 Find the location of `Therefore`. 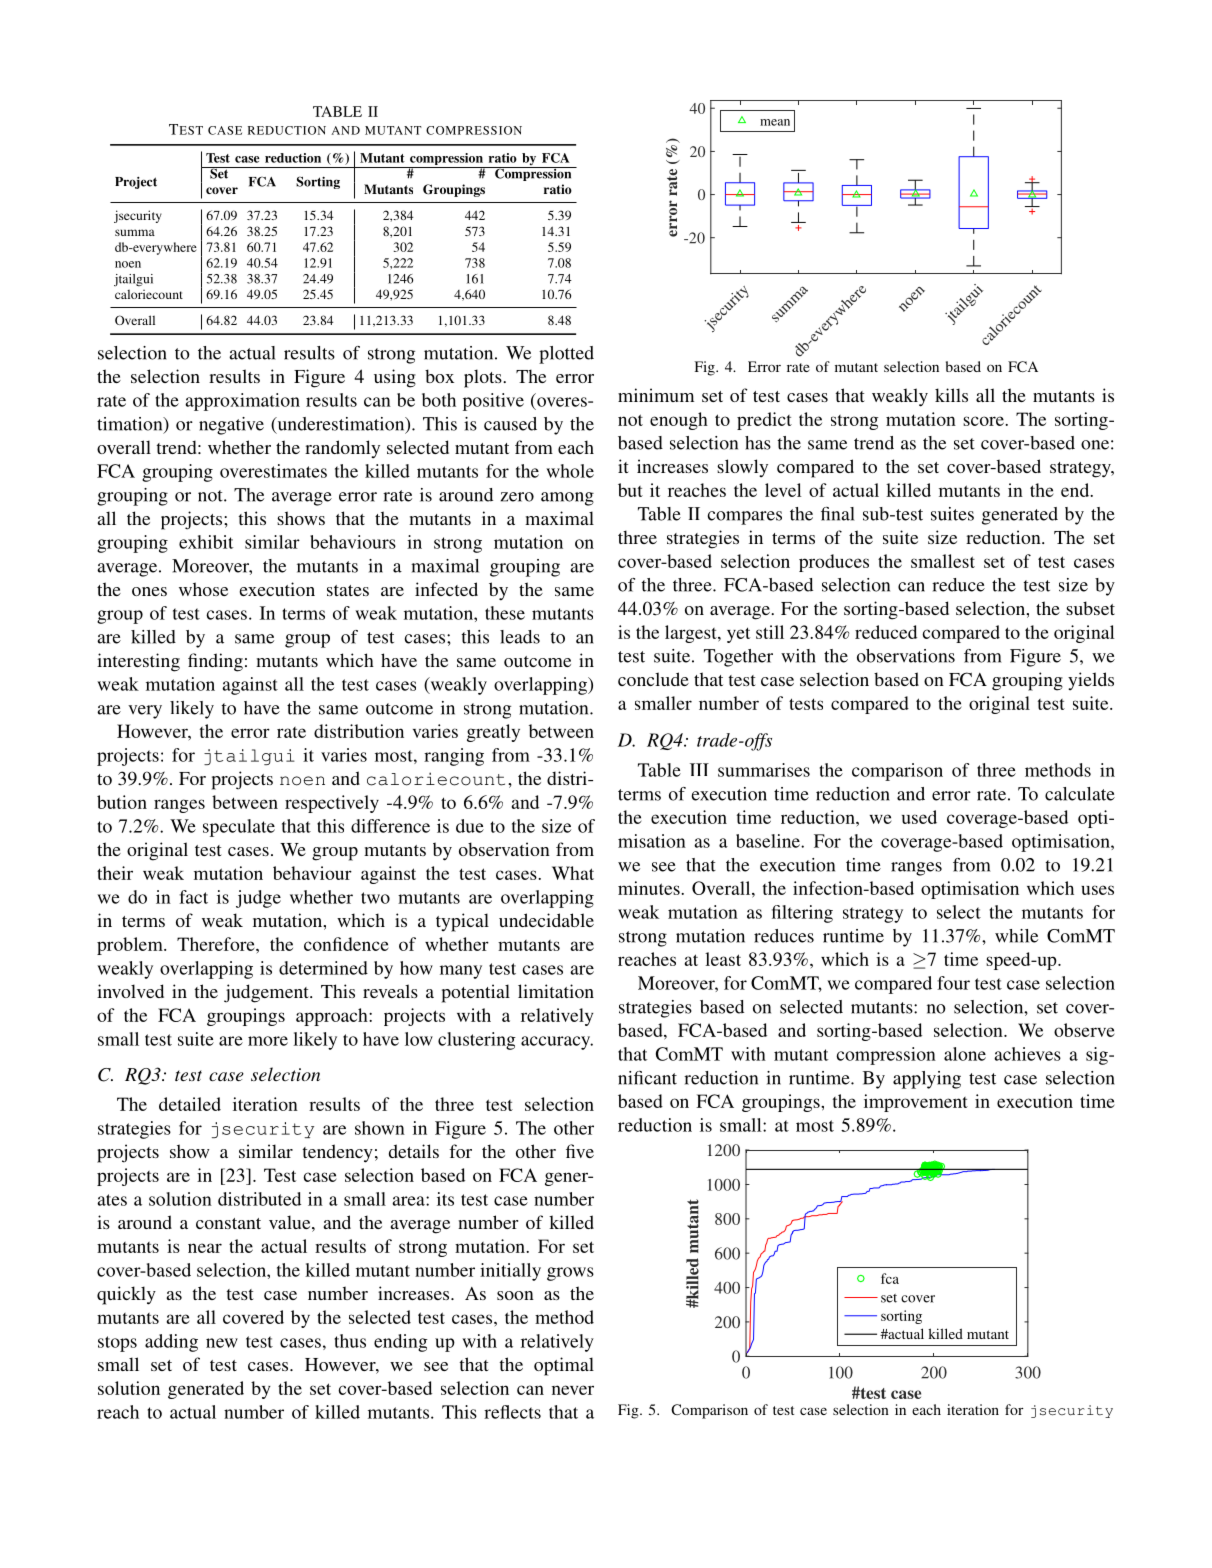

Therefore is located at coordinates (217, 944).
